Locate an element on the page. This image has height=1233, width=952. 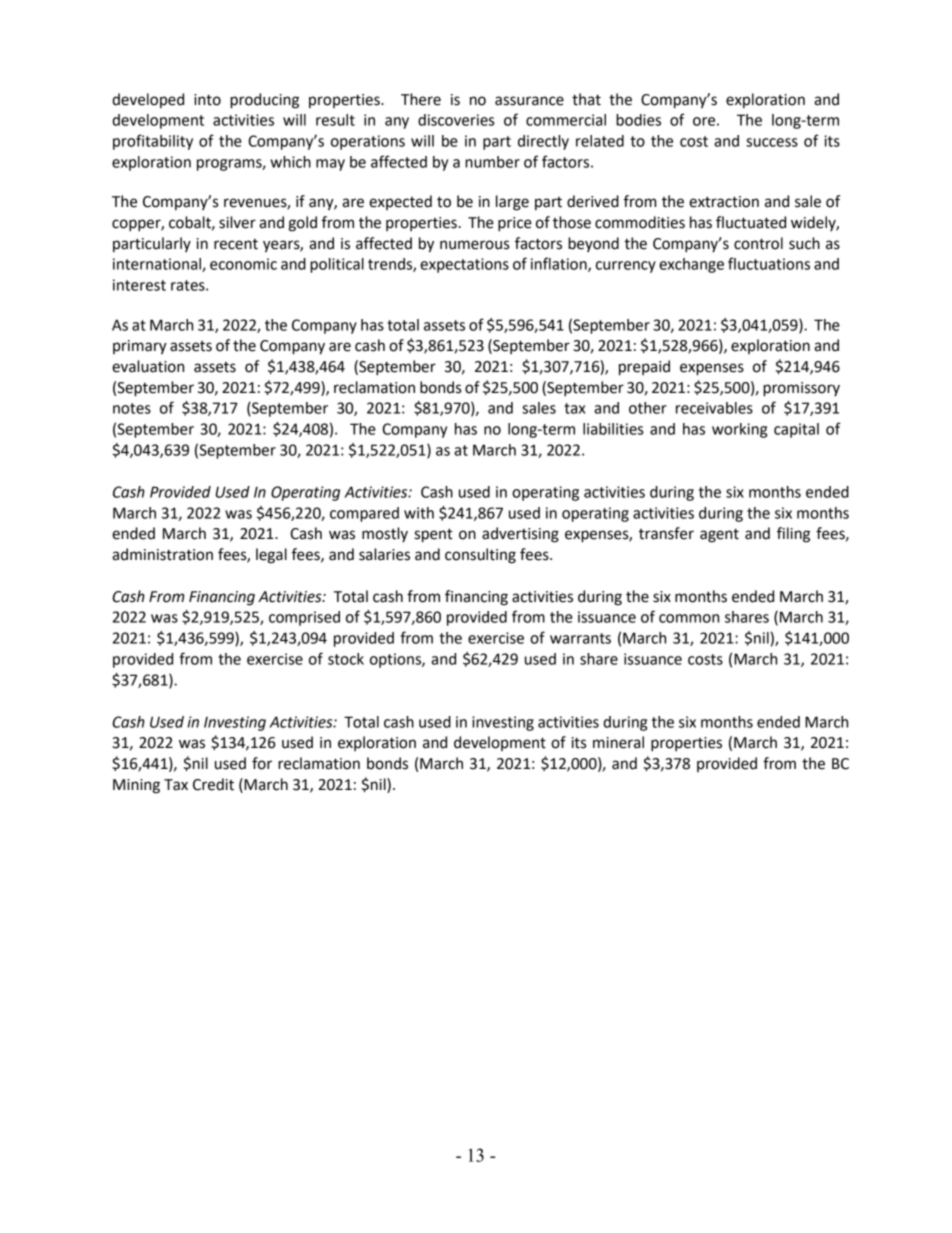
working is located at coordinates (739, 430).
